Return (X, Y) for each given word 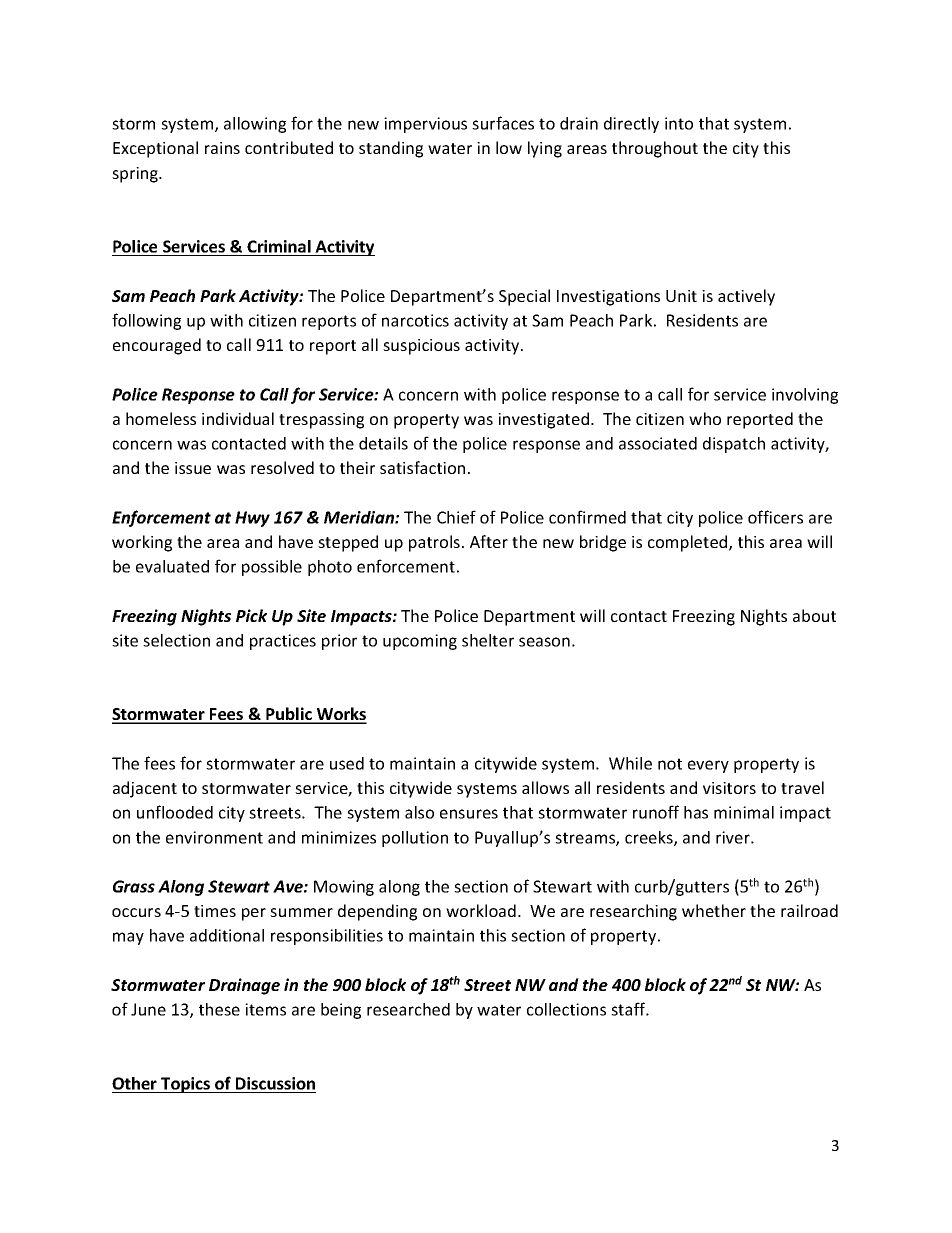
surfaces (503, 123)
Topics (185, 1085)
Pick (251, 615)
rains (222, 148)
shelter (488, 640)
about (814, 615)
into (679, 123)
